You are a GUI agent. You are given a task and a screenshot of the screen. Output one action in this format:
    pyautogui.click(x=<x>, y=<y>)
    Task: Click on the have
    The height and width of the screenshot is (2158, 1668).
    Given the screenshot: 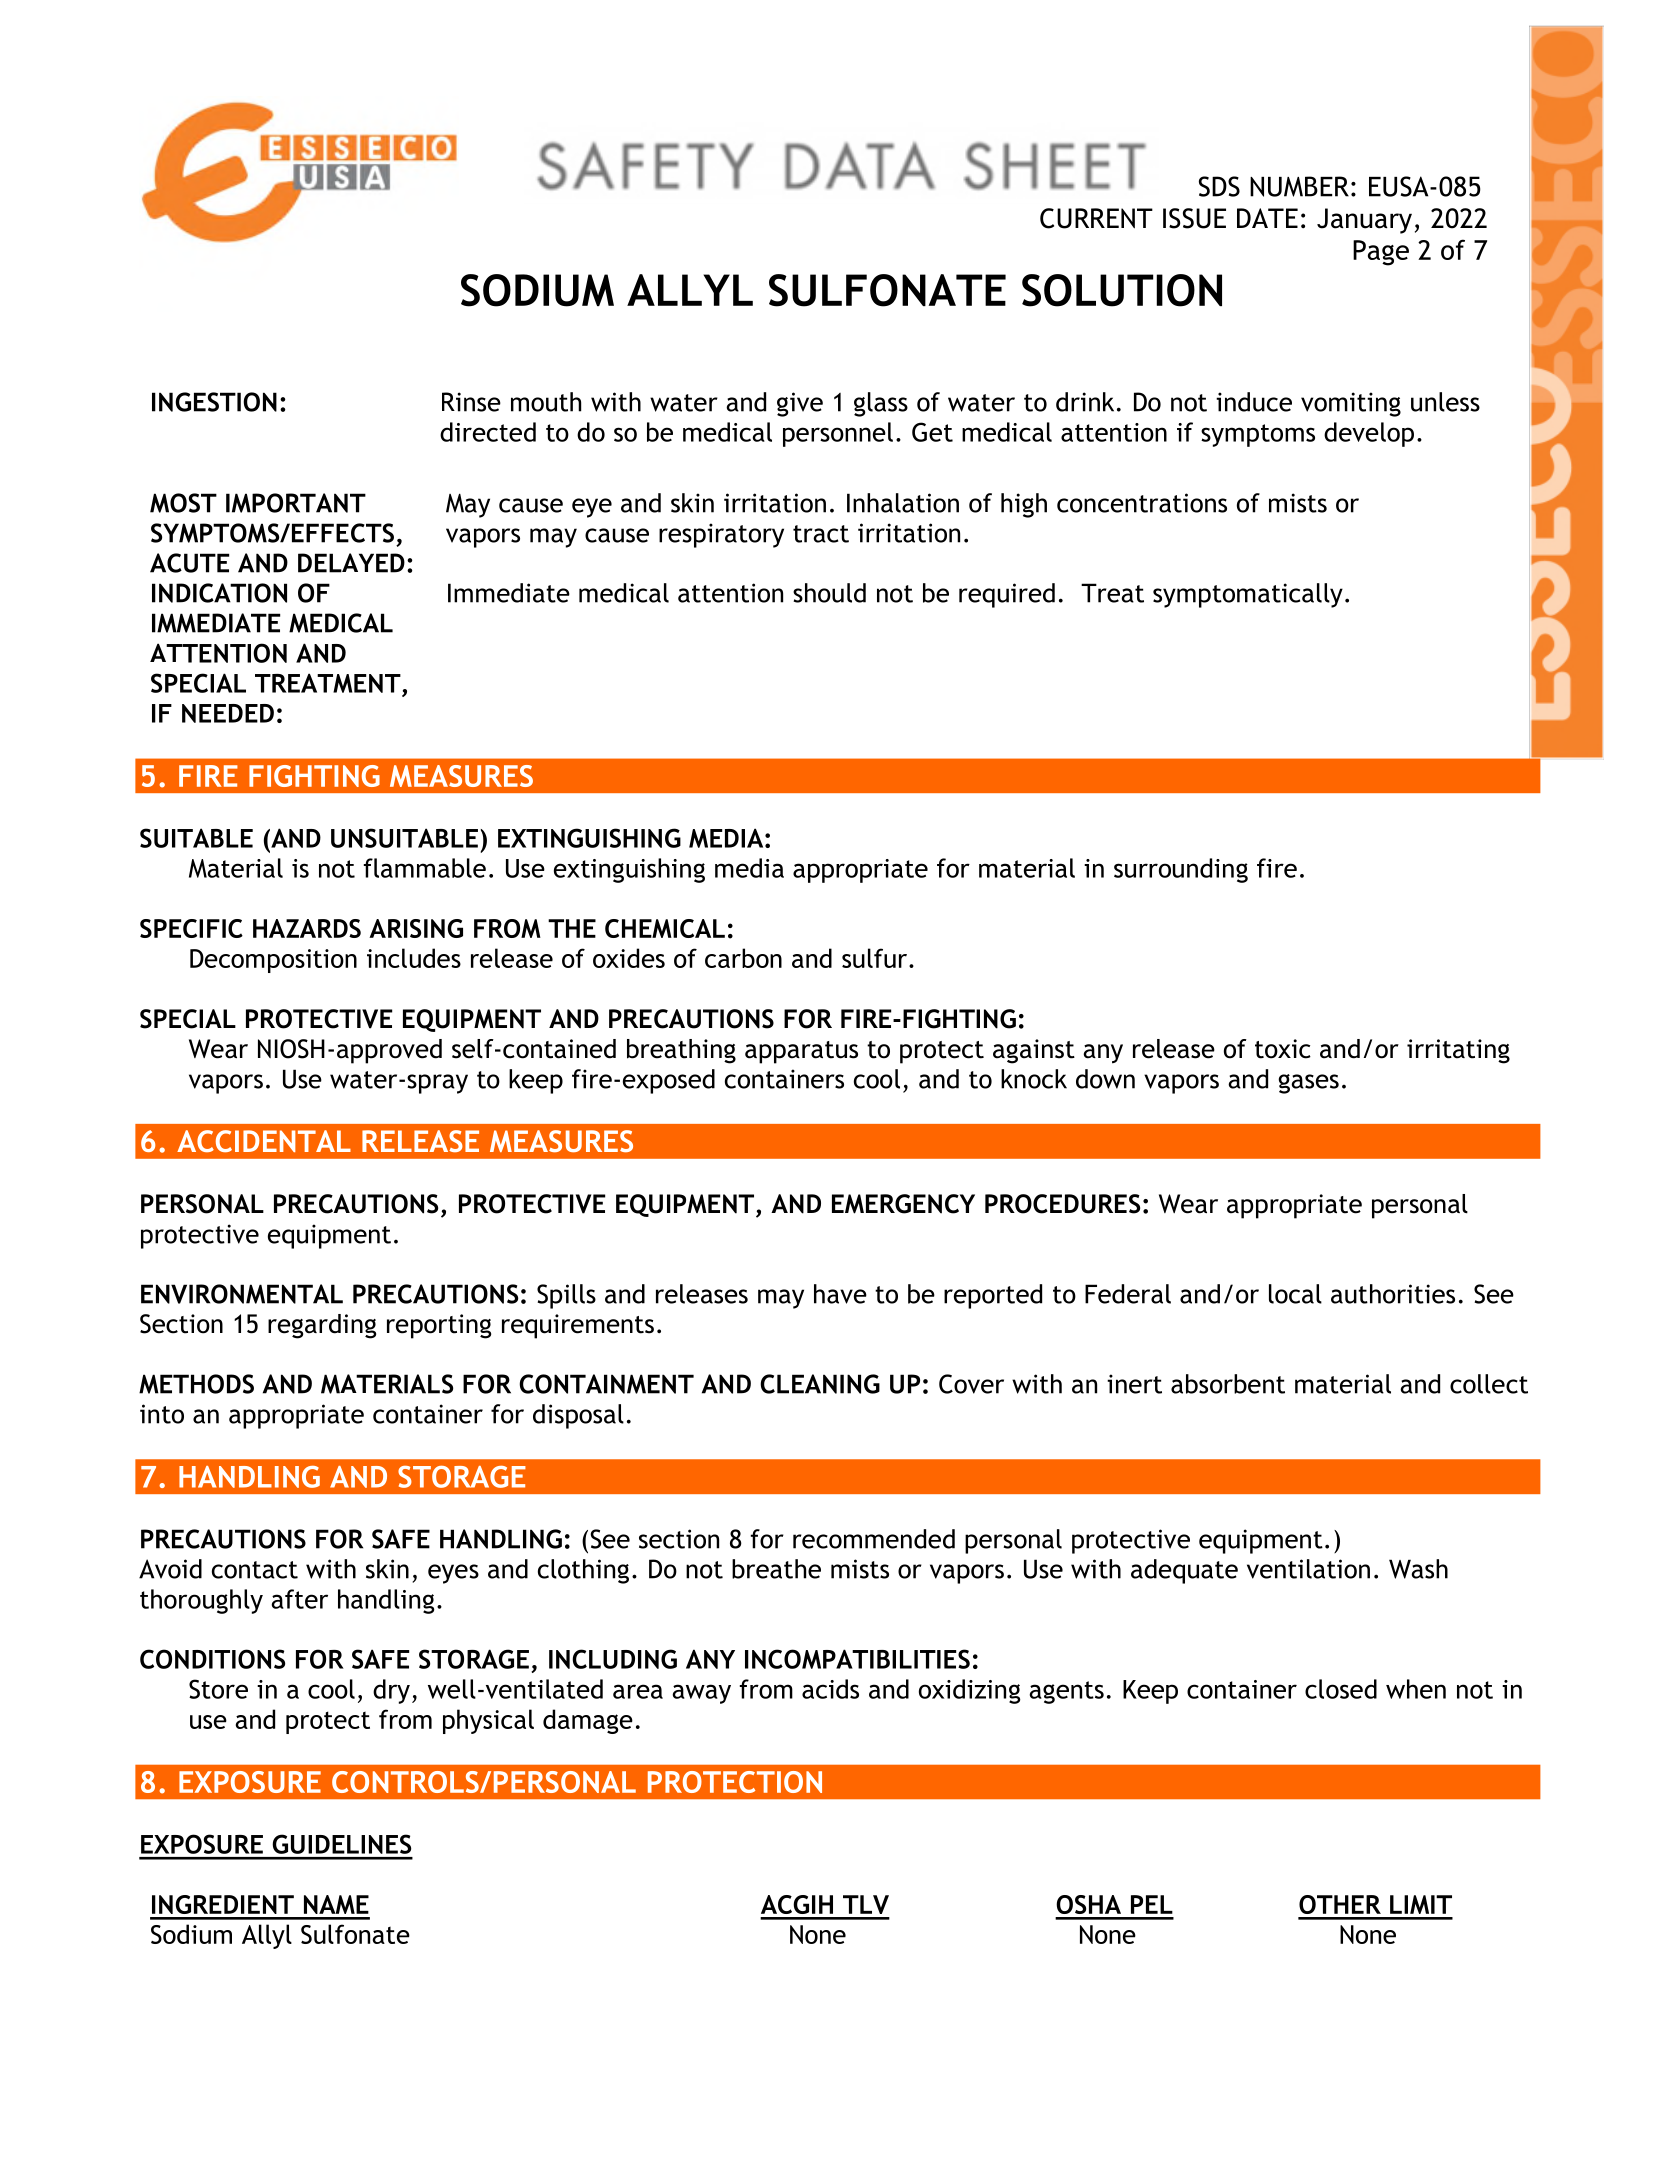 What is the action you would take?
    pyautogui.click(x=840, y=1294)
